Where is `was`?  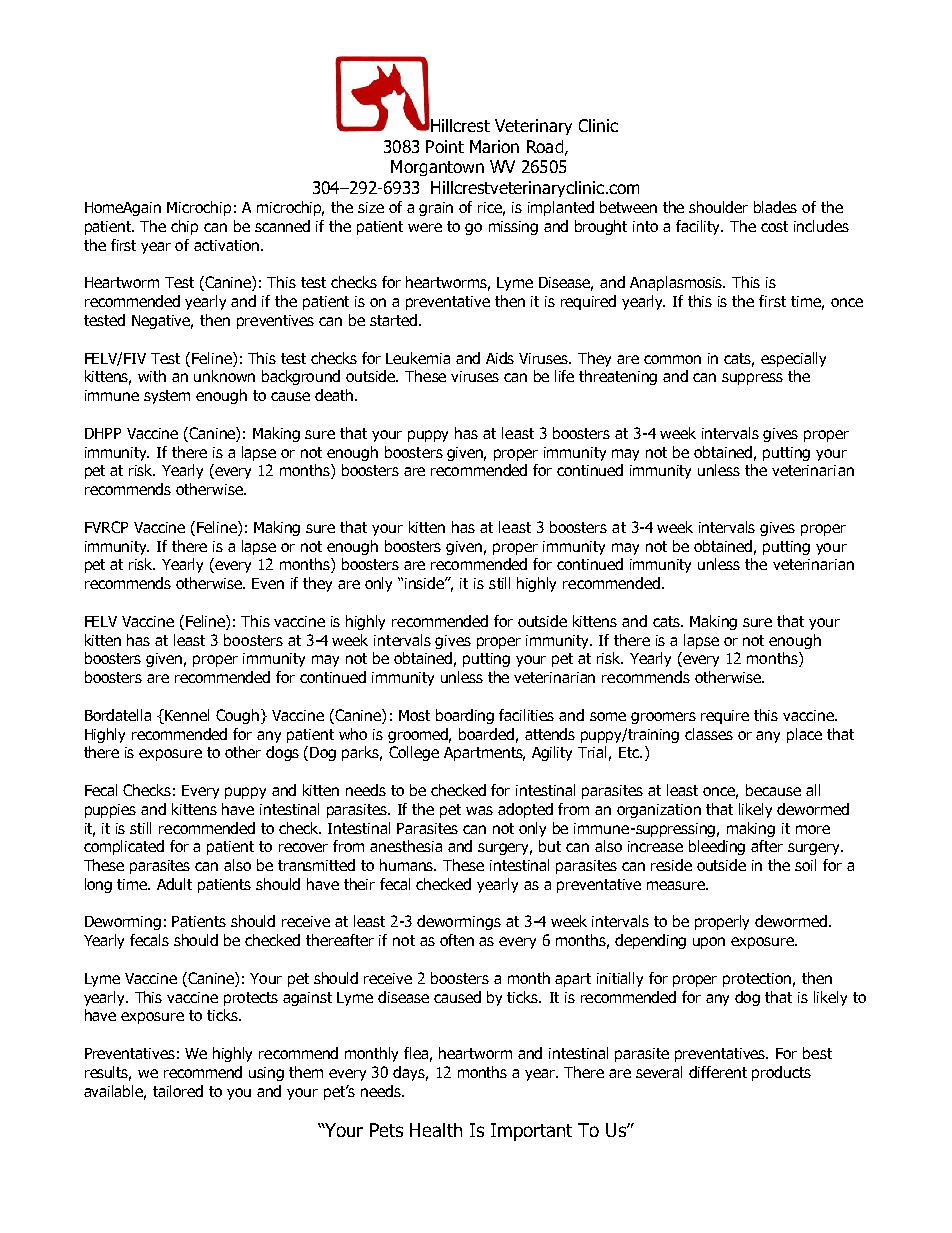 was is located at coordinates (479, 810).
